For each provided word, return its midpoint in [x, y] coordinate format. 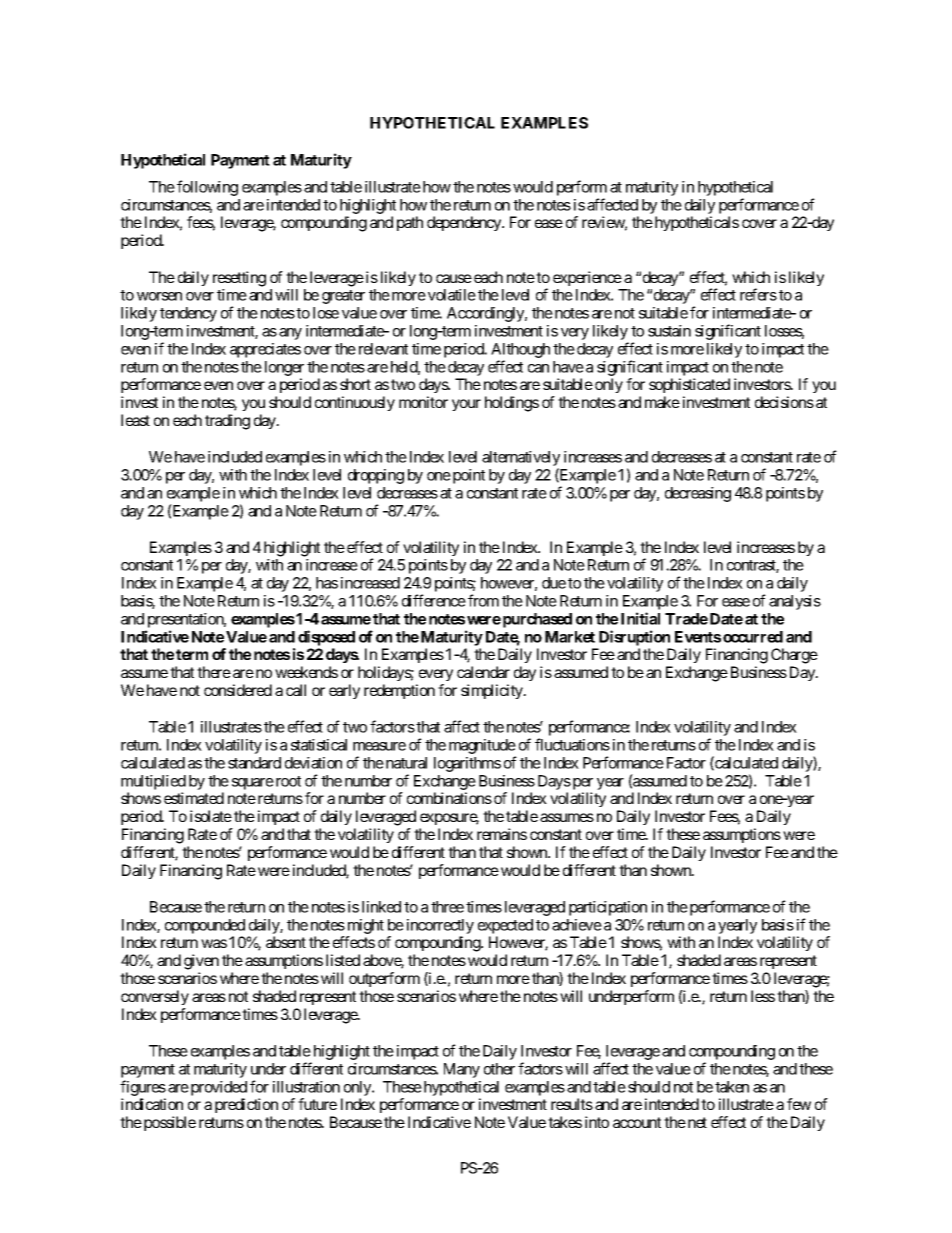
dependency [465, 223]
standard [254, 763]
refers [758, 294]
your [466, 405]
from [483, 600]
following [207, 188]
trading [227, 422]
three [447, 907]
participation [608, 908]
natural [406, 763]
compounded [205, 926]
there [214, 672]
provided [219, 1088]
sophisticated [689, 385]
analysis [795, 602]
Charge [794, 656]
